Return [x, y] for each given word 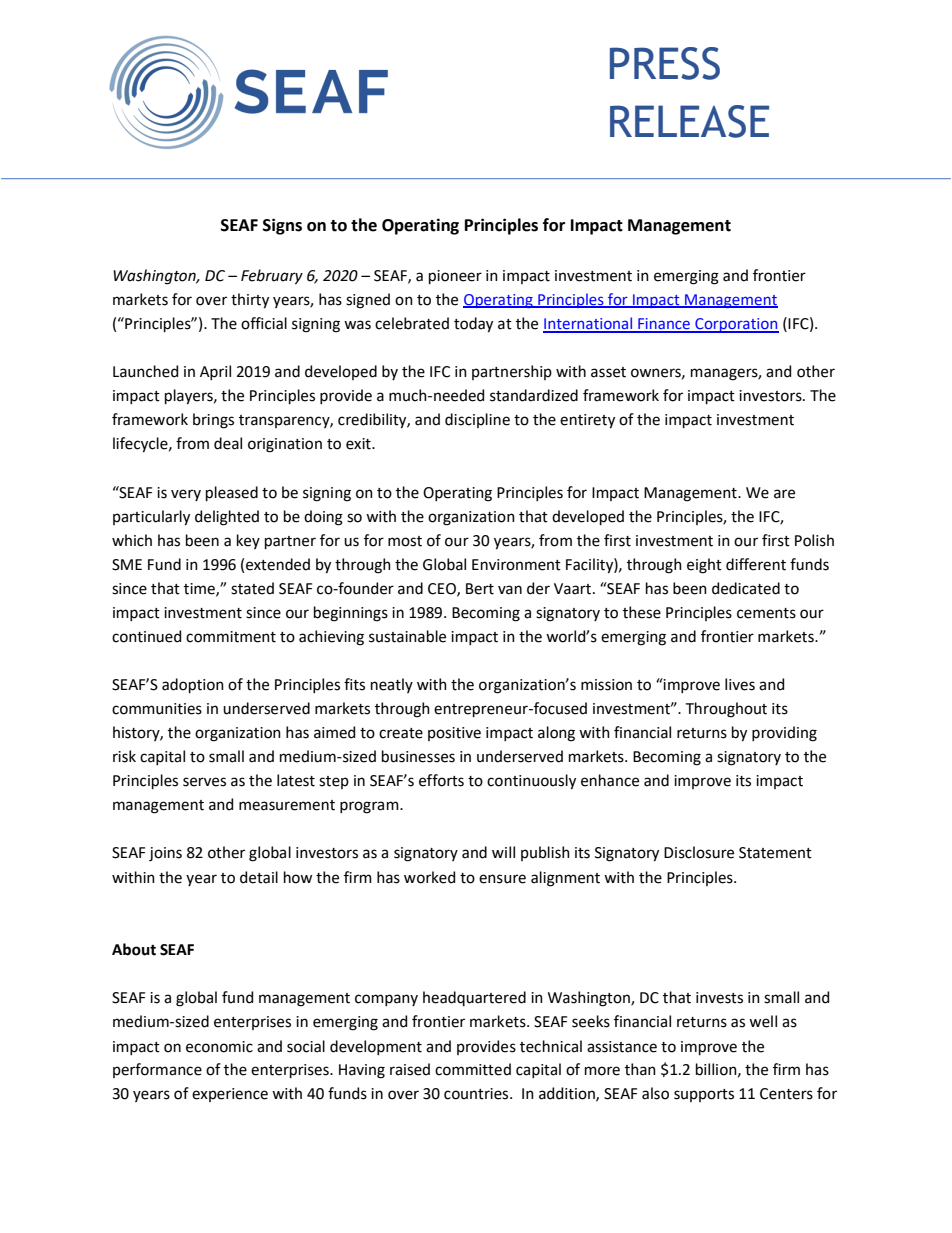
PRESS [665, 63]
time [200, 589]
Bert [480, 589]
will [503, 852]
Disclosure [699, 852]
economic [219, 1047]
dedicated [746, 588]
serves [204, 782]
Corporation [736, 325]
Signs [282, 226]
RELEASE [689, 121]
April [215, 372]
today [473, 325]
